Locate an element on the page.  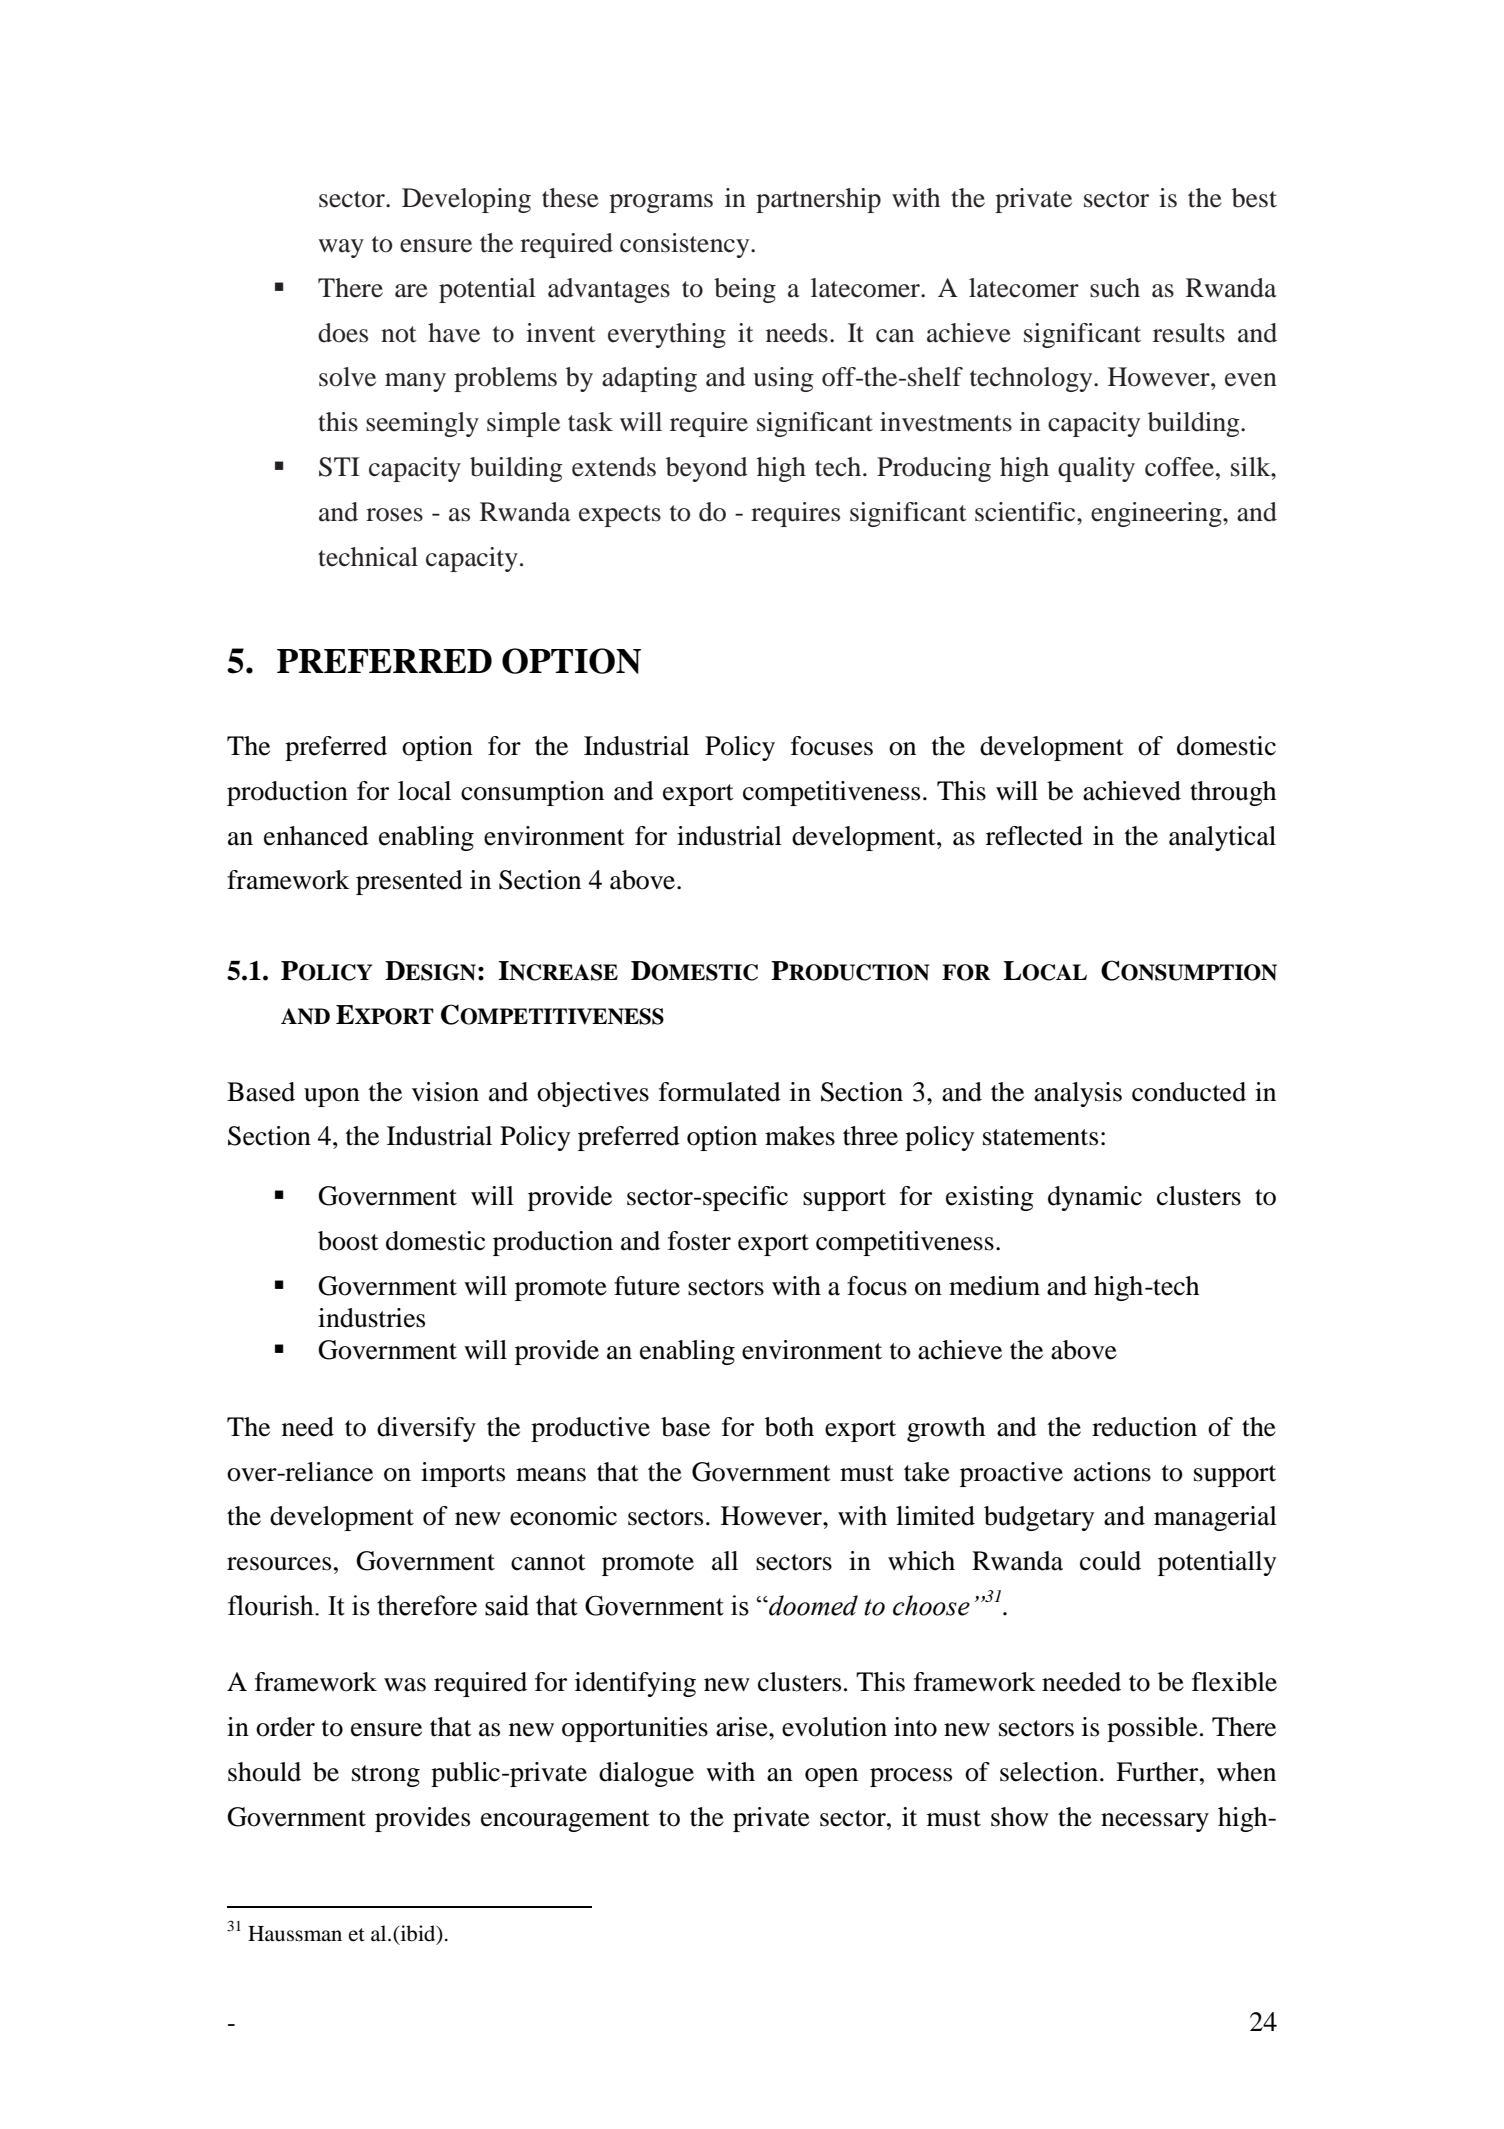
dynamic is located at coordinates (1095, 1198).
